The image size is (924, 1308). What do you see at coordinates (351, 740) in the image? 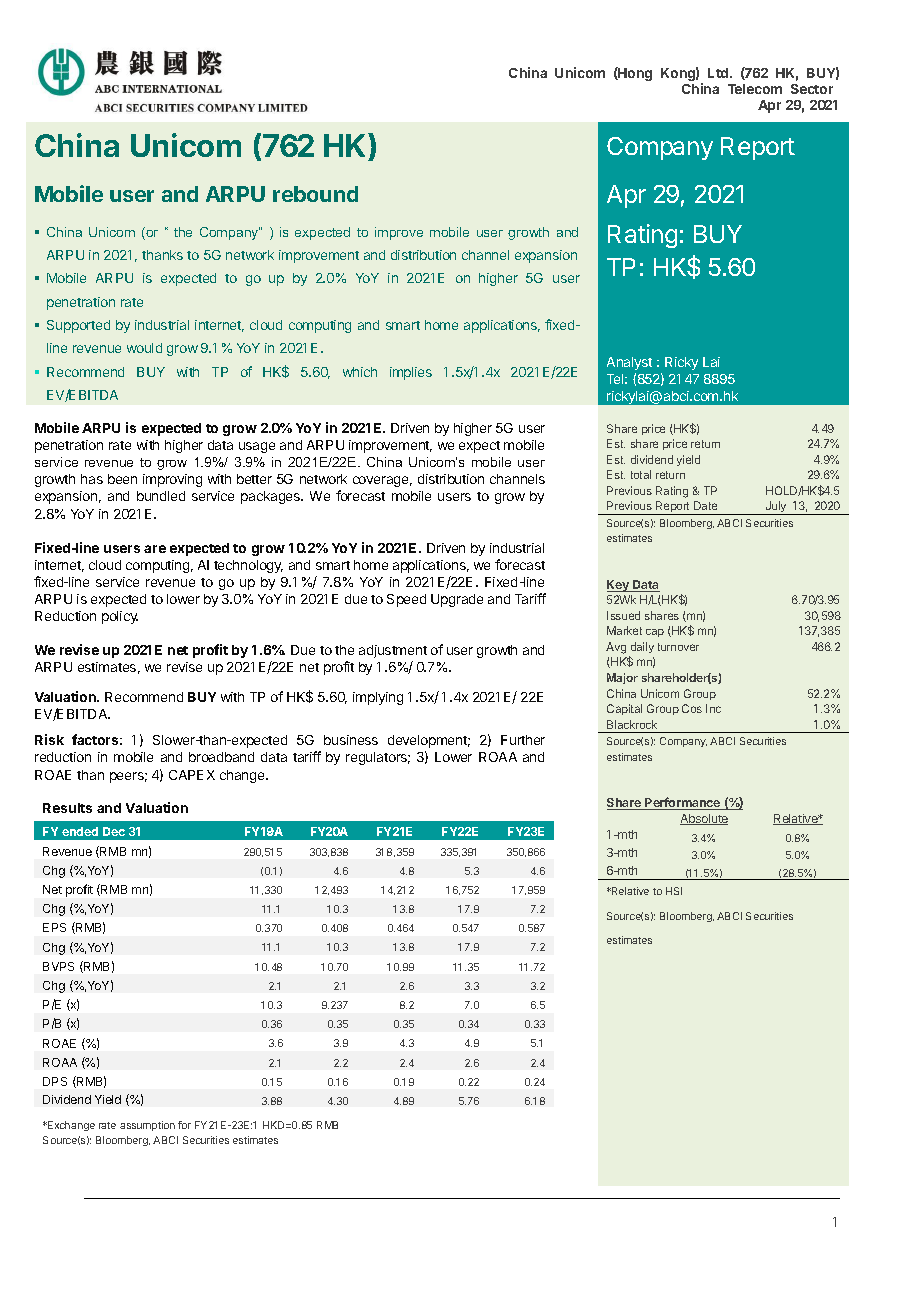
I see `business` at bounding box center [351, 740].
